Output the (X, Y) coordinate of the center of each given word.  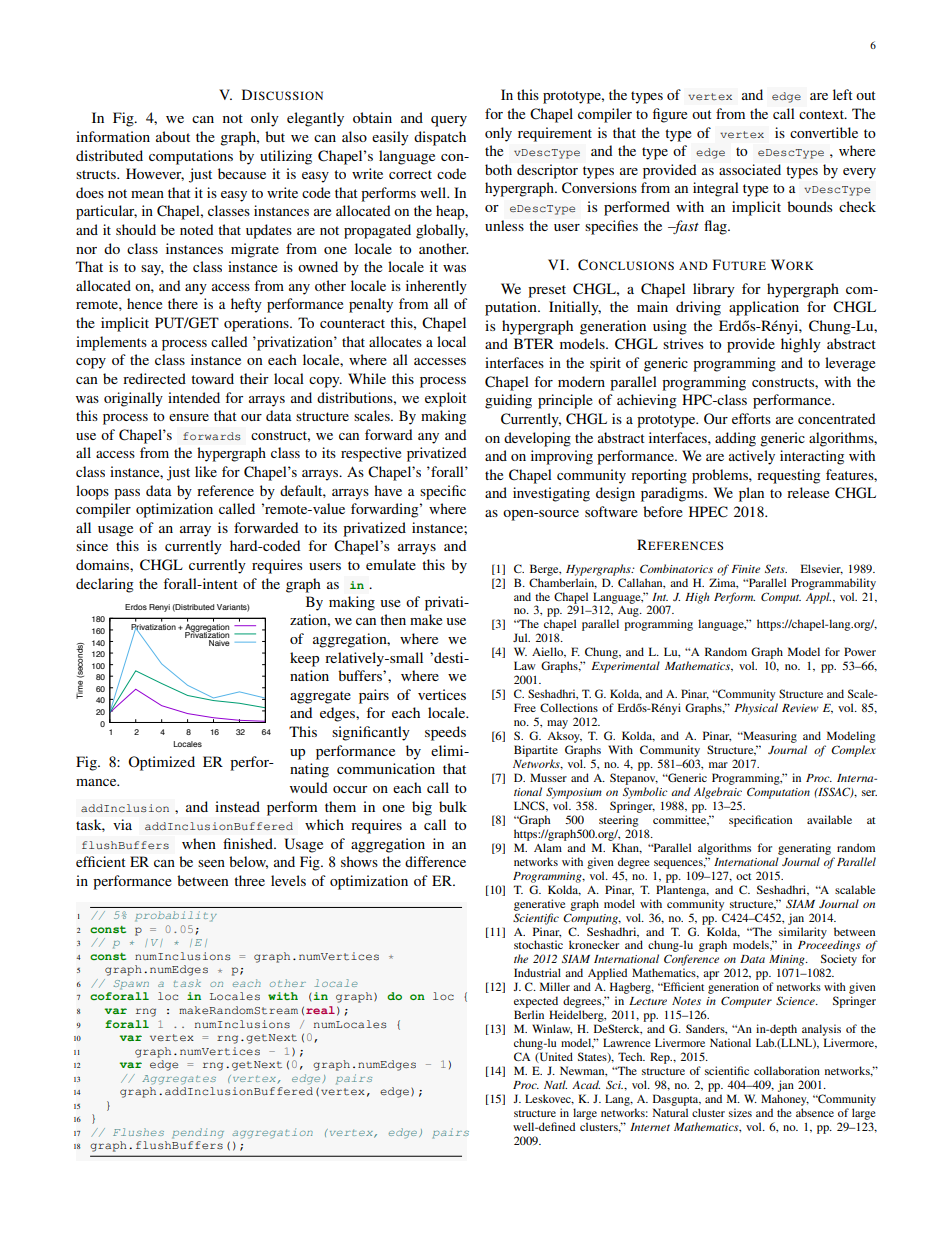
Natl (555, 1084)
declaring (105, 585)
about (173, 136)
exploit (446, 399)
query (449, 121)
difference (435, 861)
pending (198, 1133)
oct (743, 876)
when (199, 843)
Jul (521, 637)
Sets (776, 569)
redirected (154, 378)
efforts (751, 418)
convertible (824, 132)
